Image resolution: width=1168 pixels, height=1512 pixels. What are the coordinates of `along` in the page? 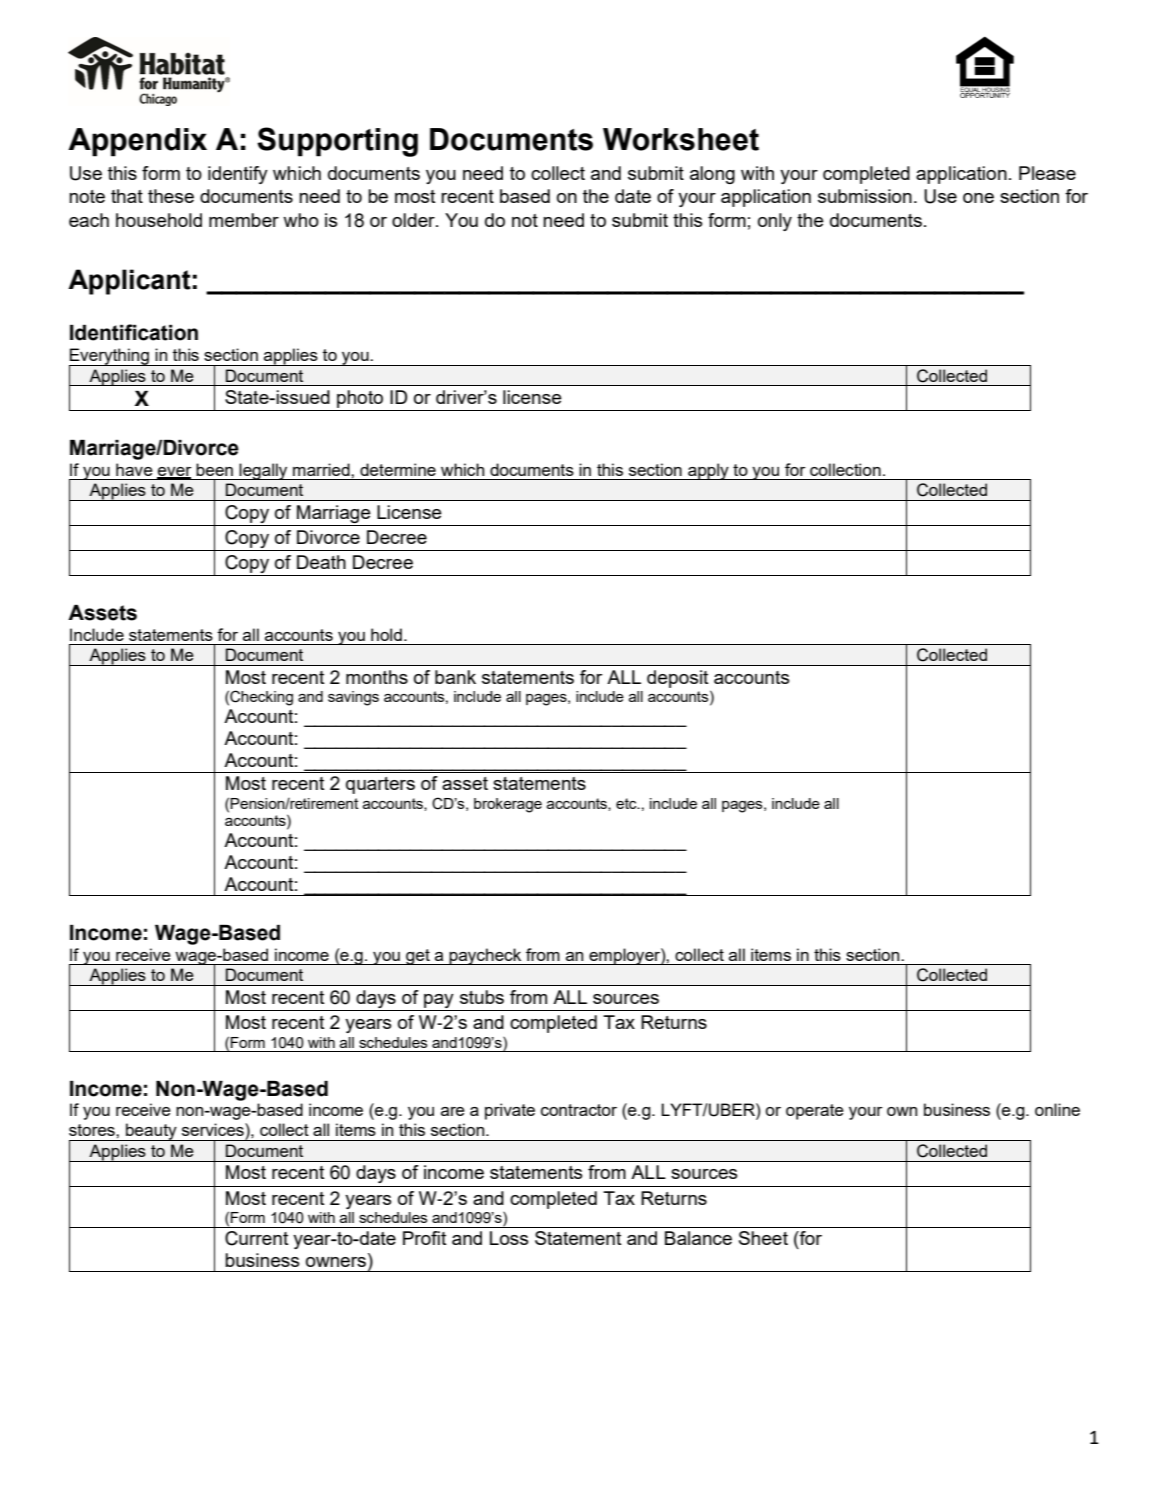 It's located at (712, 175).
